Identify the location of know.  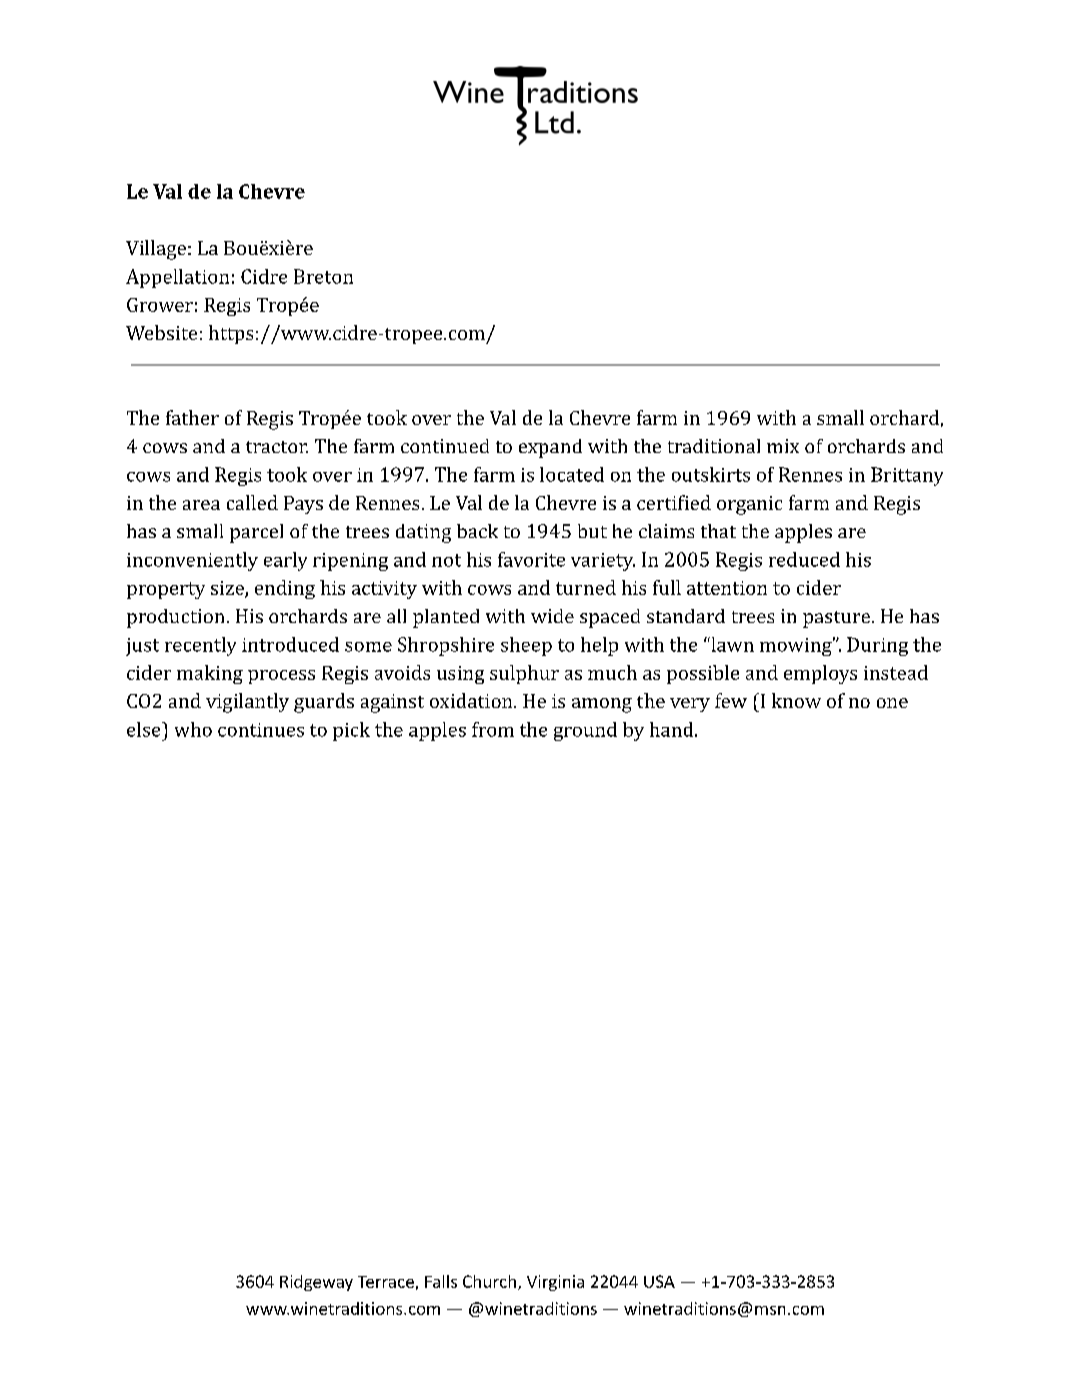
(796, 700).
